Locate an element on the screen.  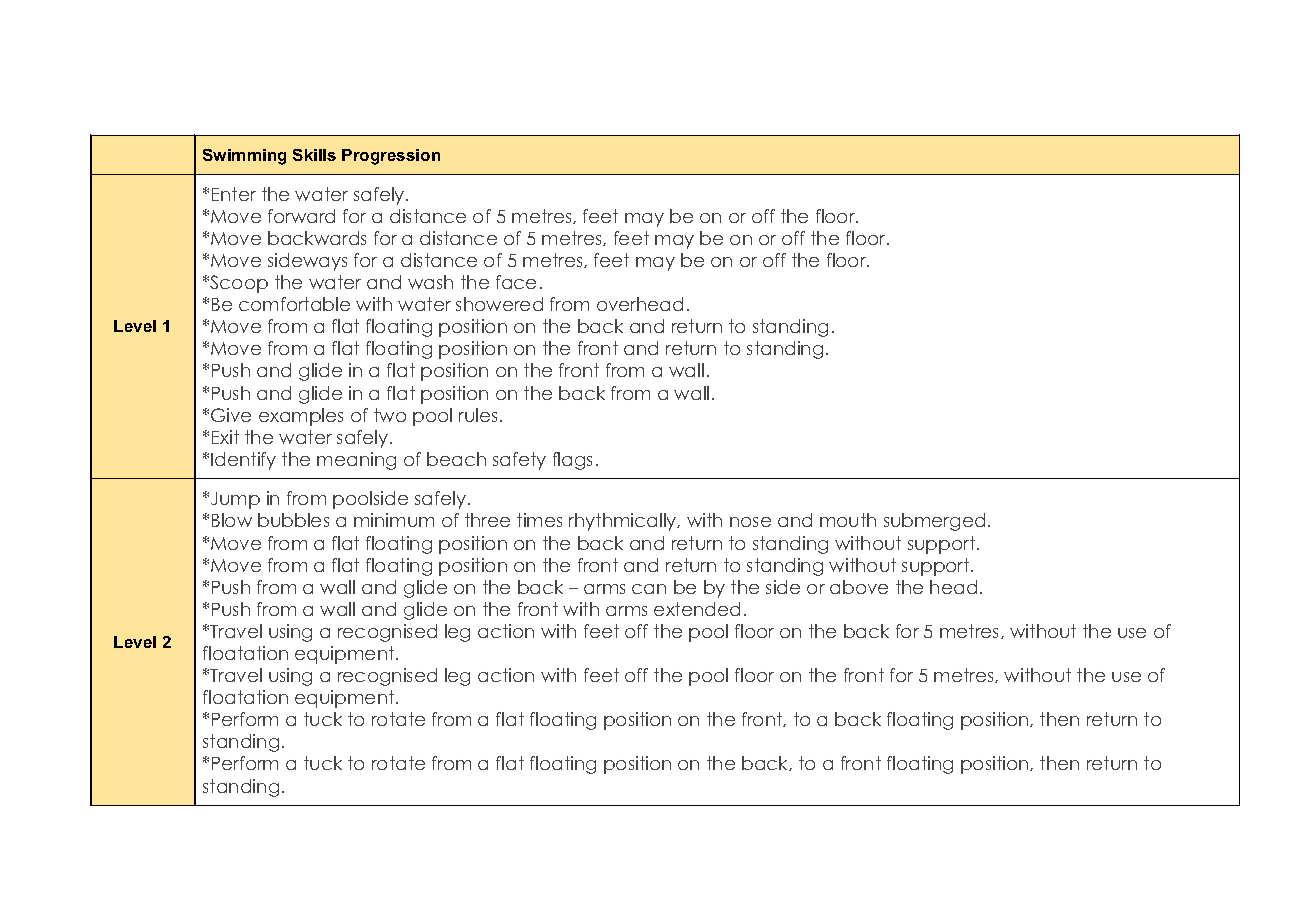
rules is located at coordinates (478, 415).
